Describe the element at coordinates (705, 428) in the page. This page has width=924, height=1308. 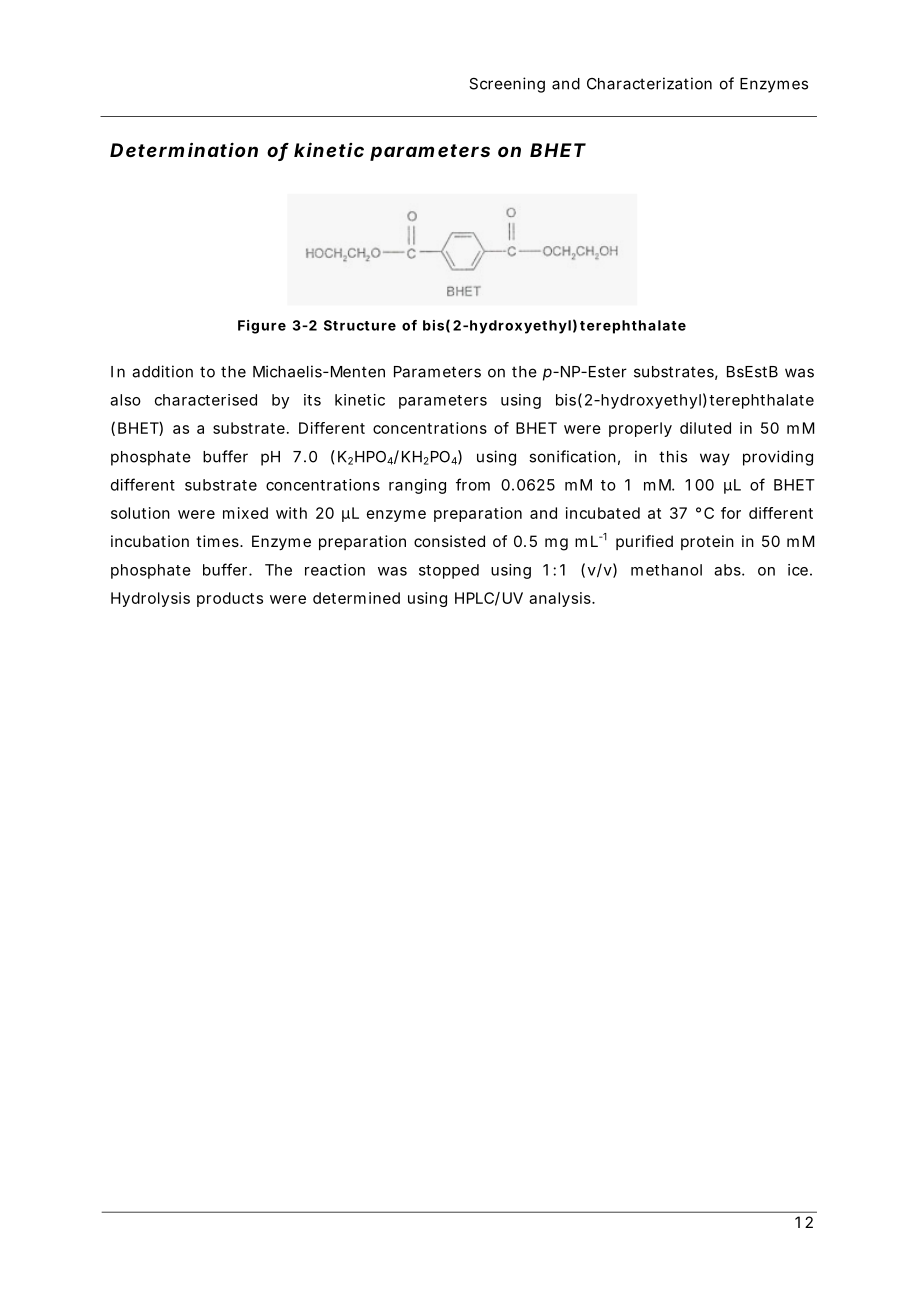
I see `diluted` at that location.
